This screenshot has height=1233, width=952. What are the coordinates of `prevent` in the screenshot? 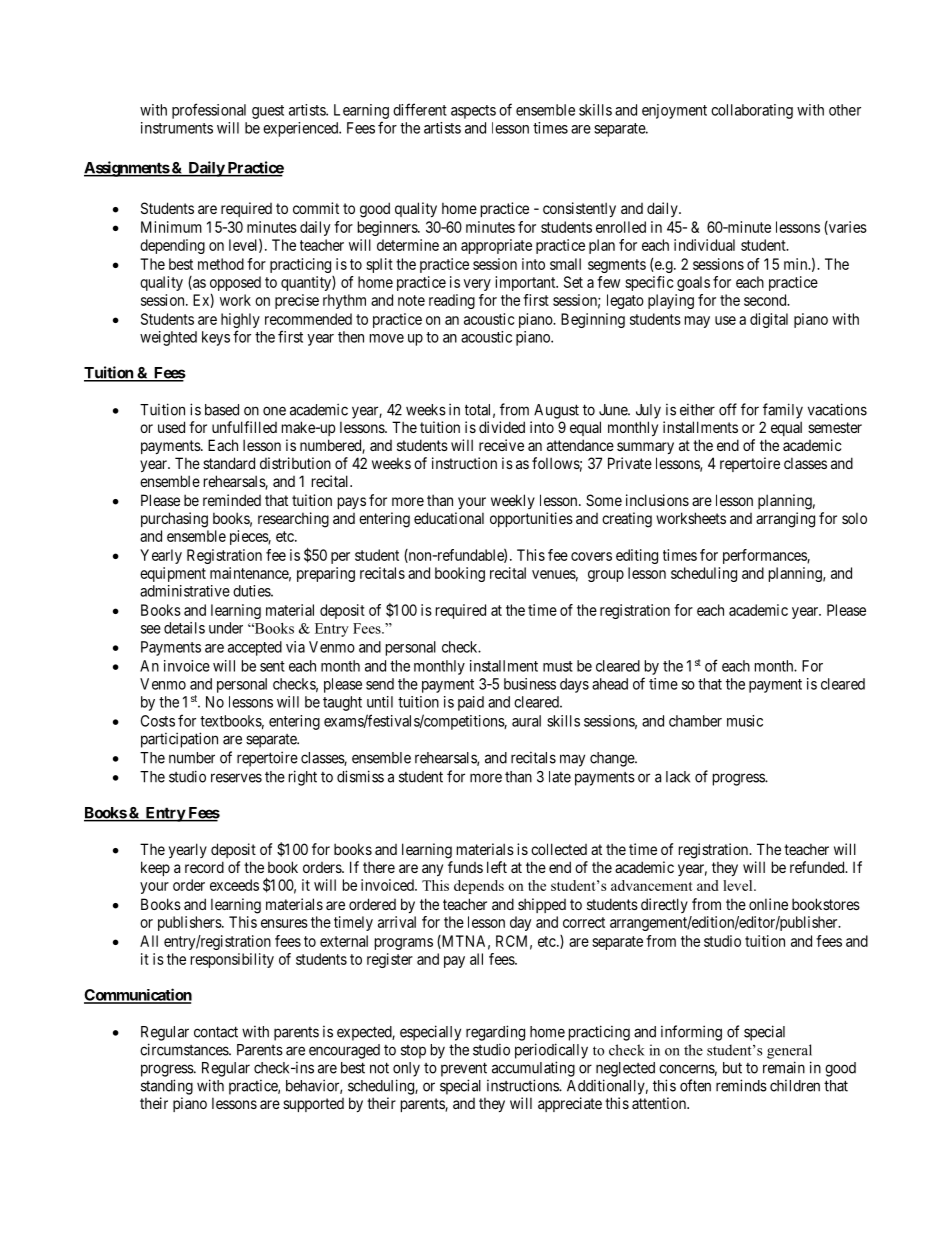 It's located at (464, 1069).
